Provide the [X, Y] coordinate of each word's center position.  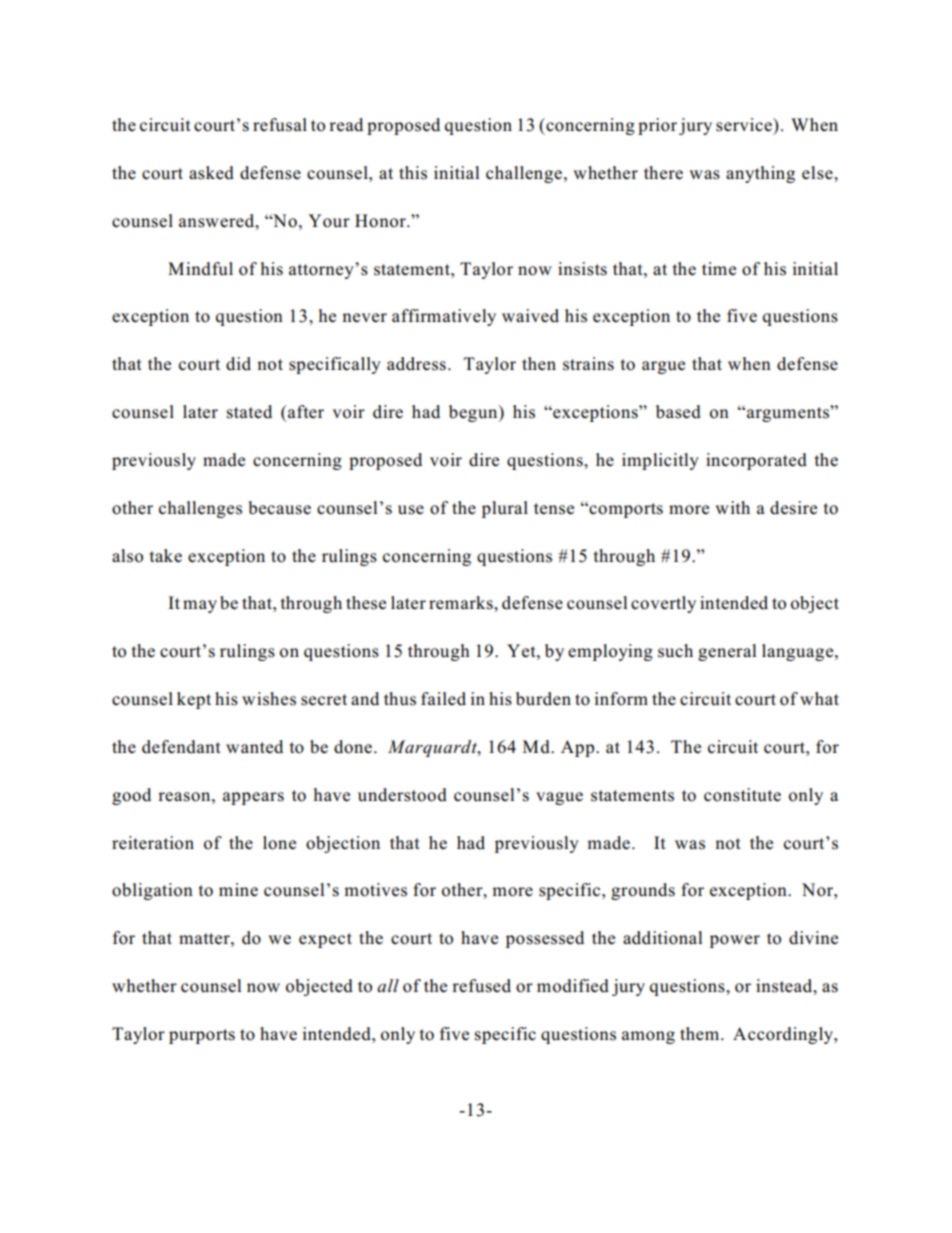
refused [481, 986]
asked [211, 173]
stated [249, 412]
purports [202, 1036]
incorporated [756, 461]
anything [760, 174]
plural [505, 509]
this [413, 173]
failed [443, 699]
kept [194, 700]
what [819, 698]
